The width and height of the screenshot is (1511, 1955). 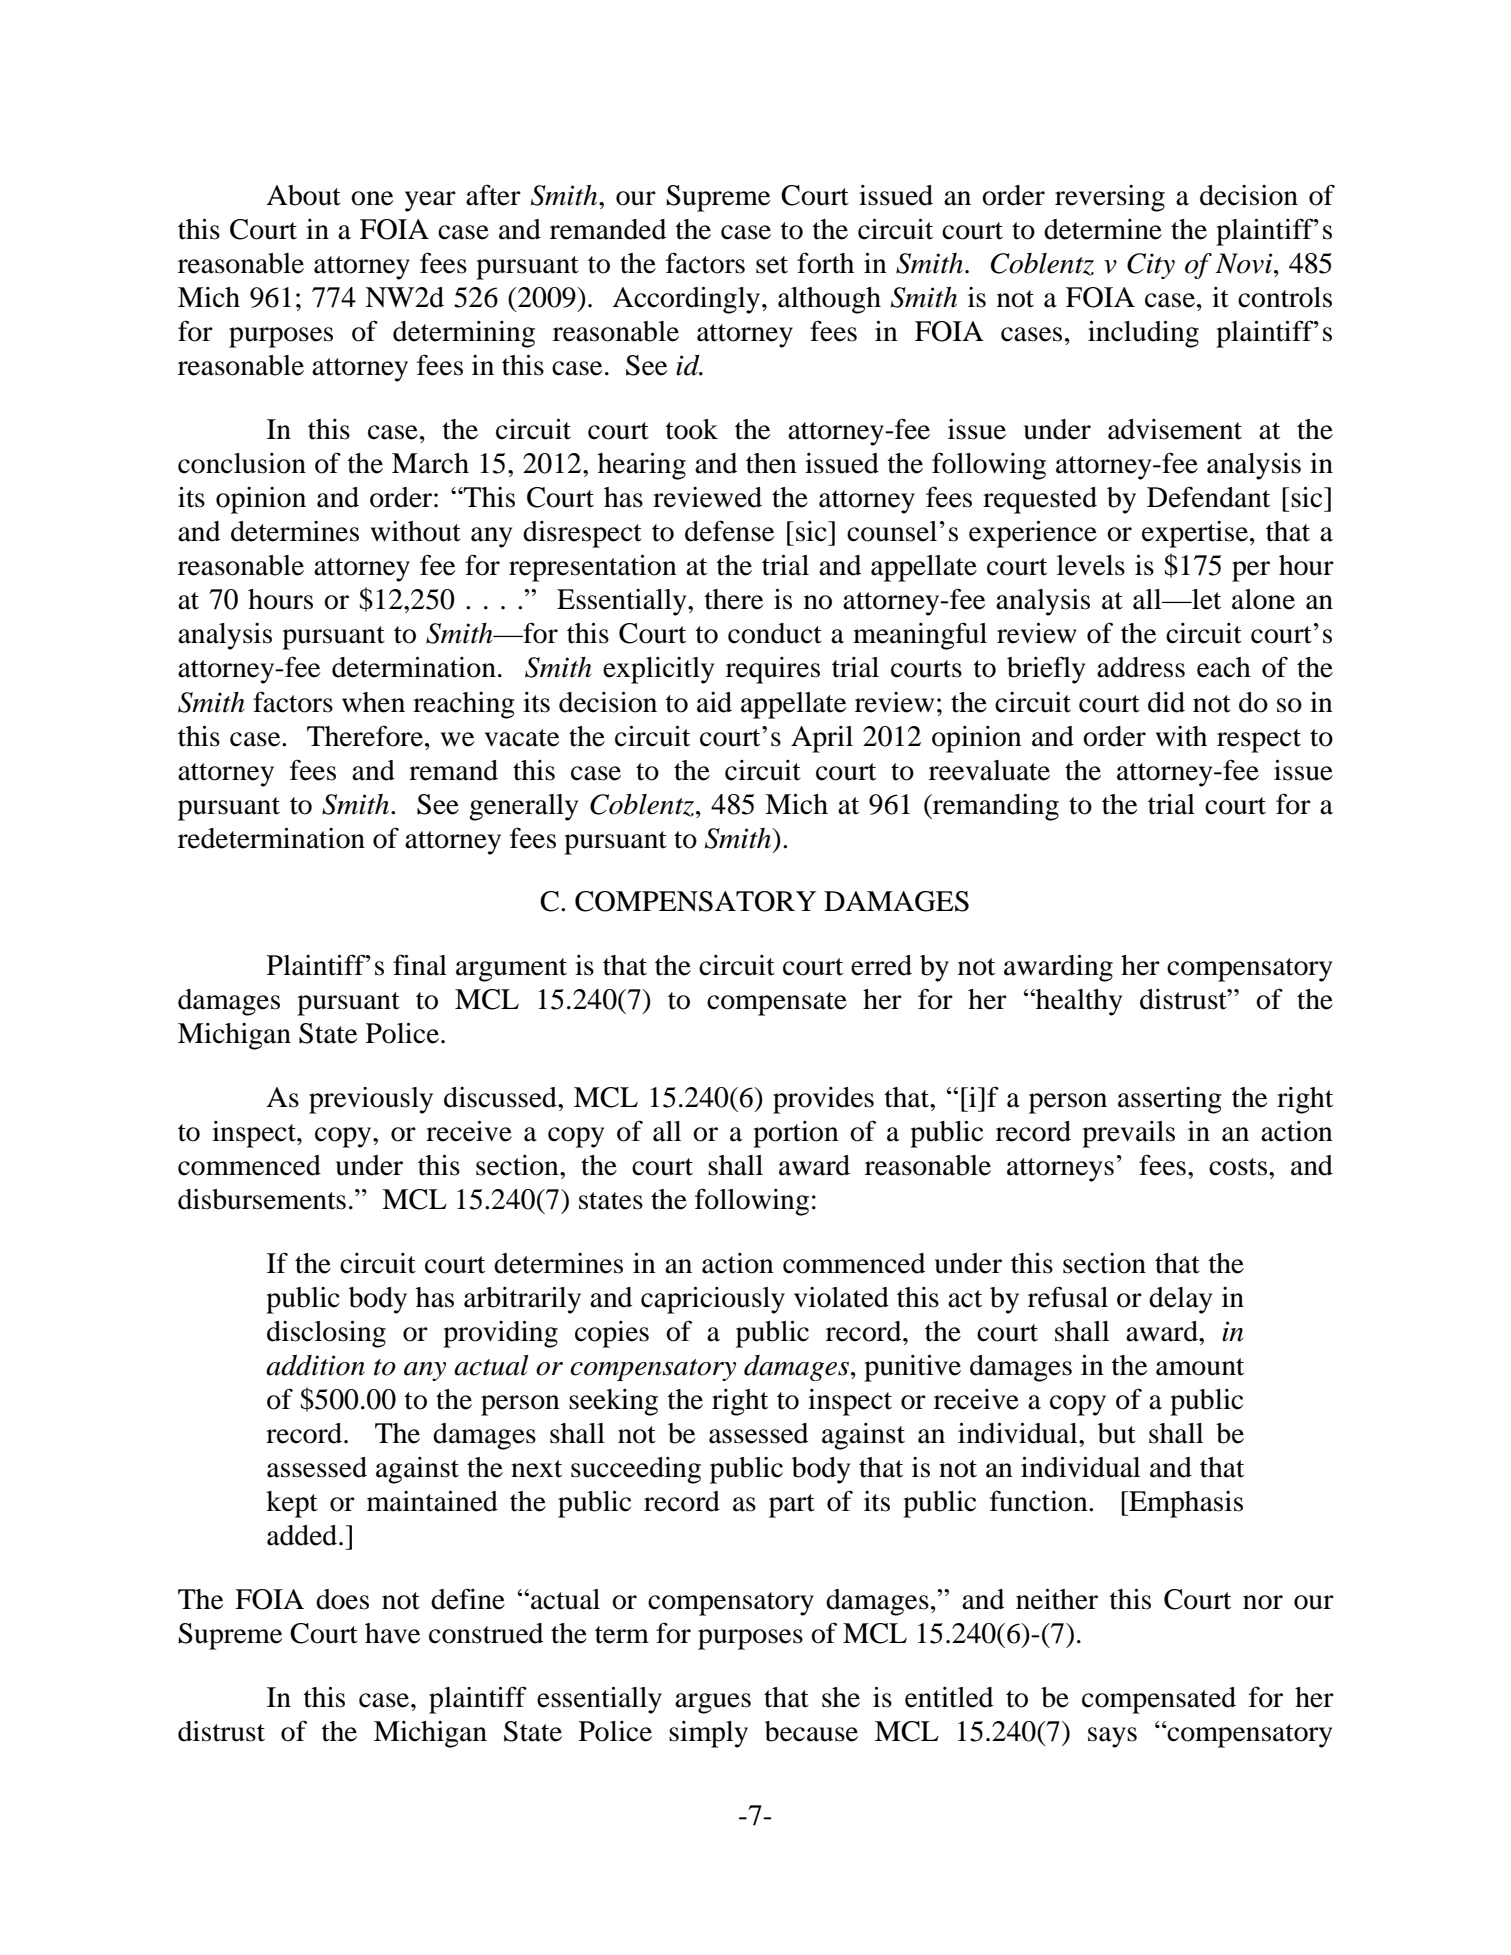 What do you see at coordinates (713, 1703) in the screenshot?
I see `argues` at bounding box center [713, 1703].
